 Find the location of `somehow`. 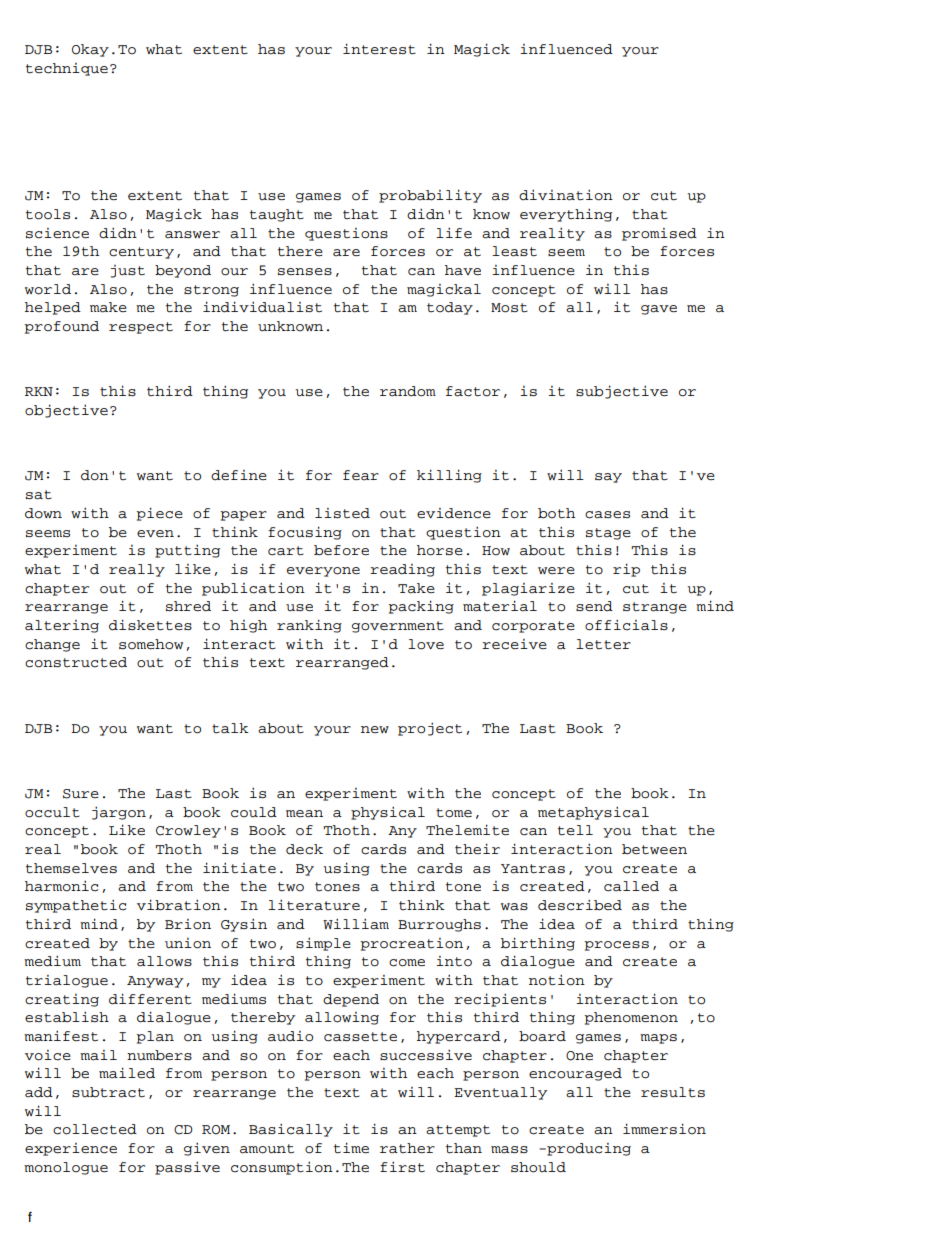

somehow is located at coordinates (151, 644).
